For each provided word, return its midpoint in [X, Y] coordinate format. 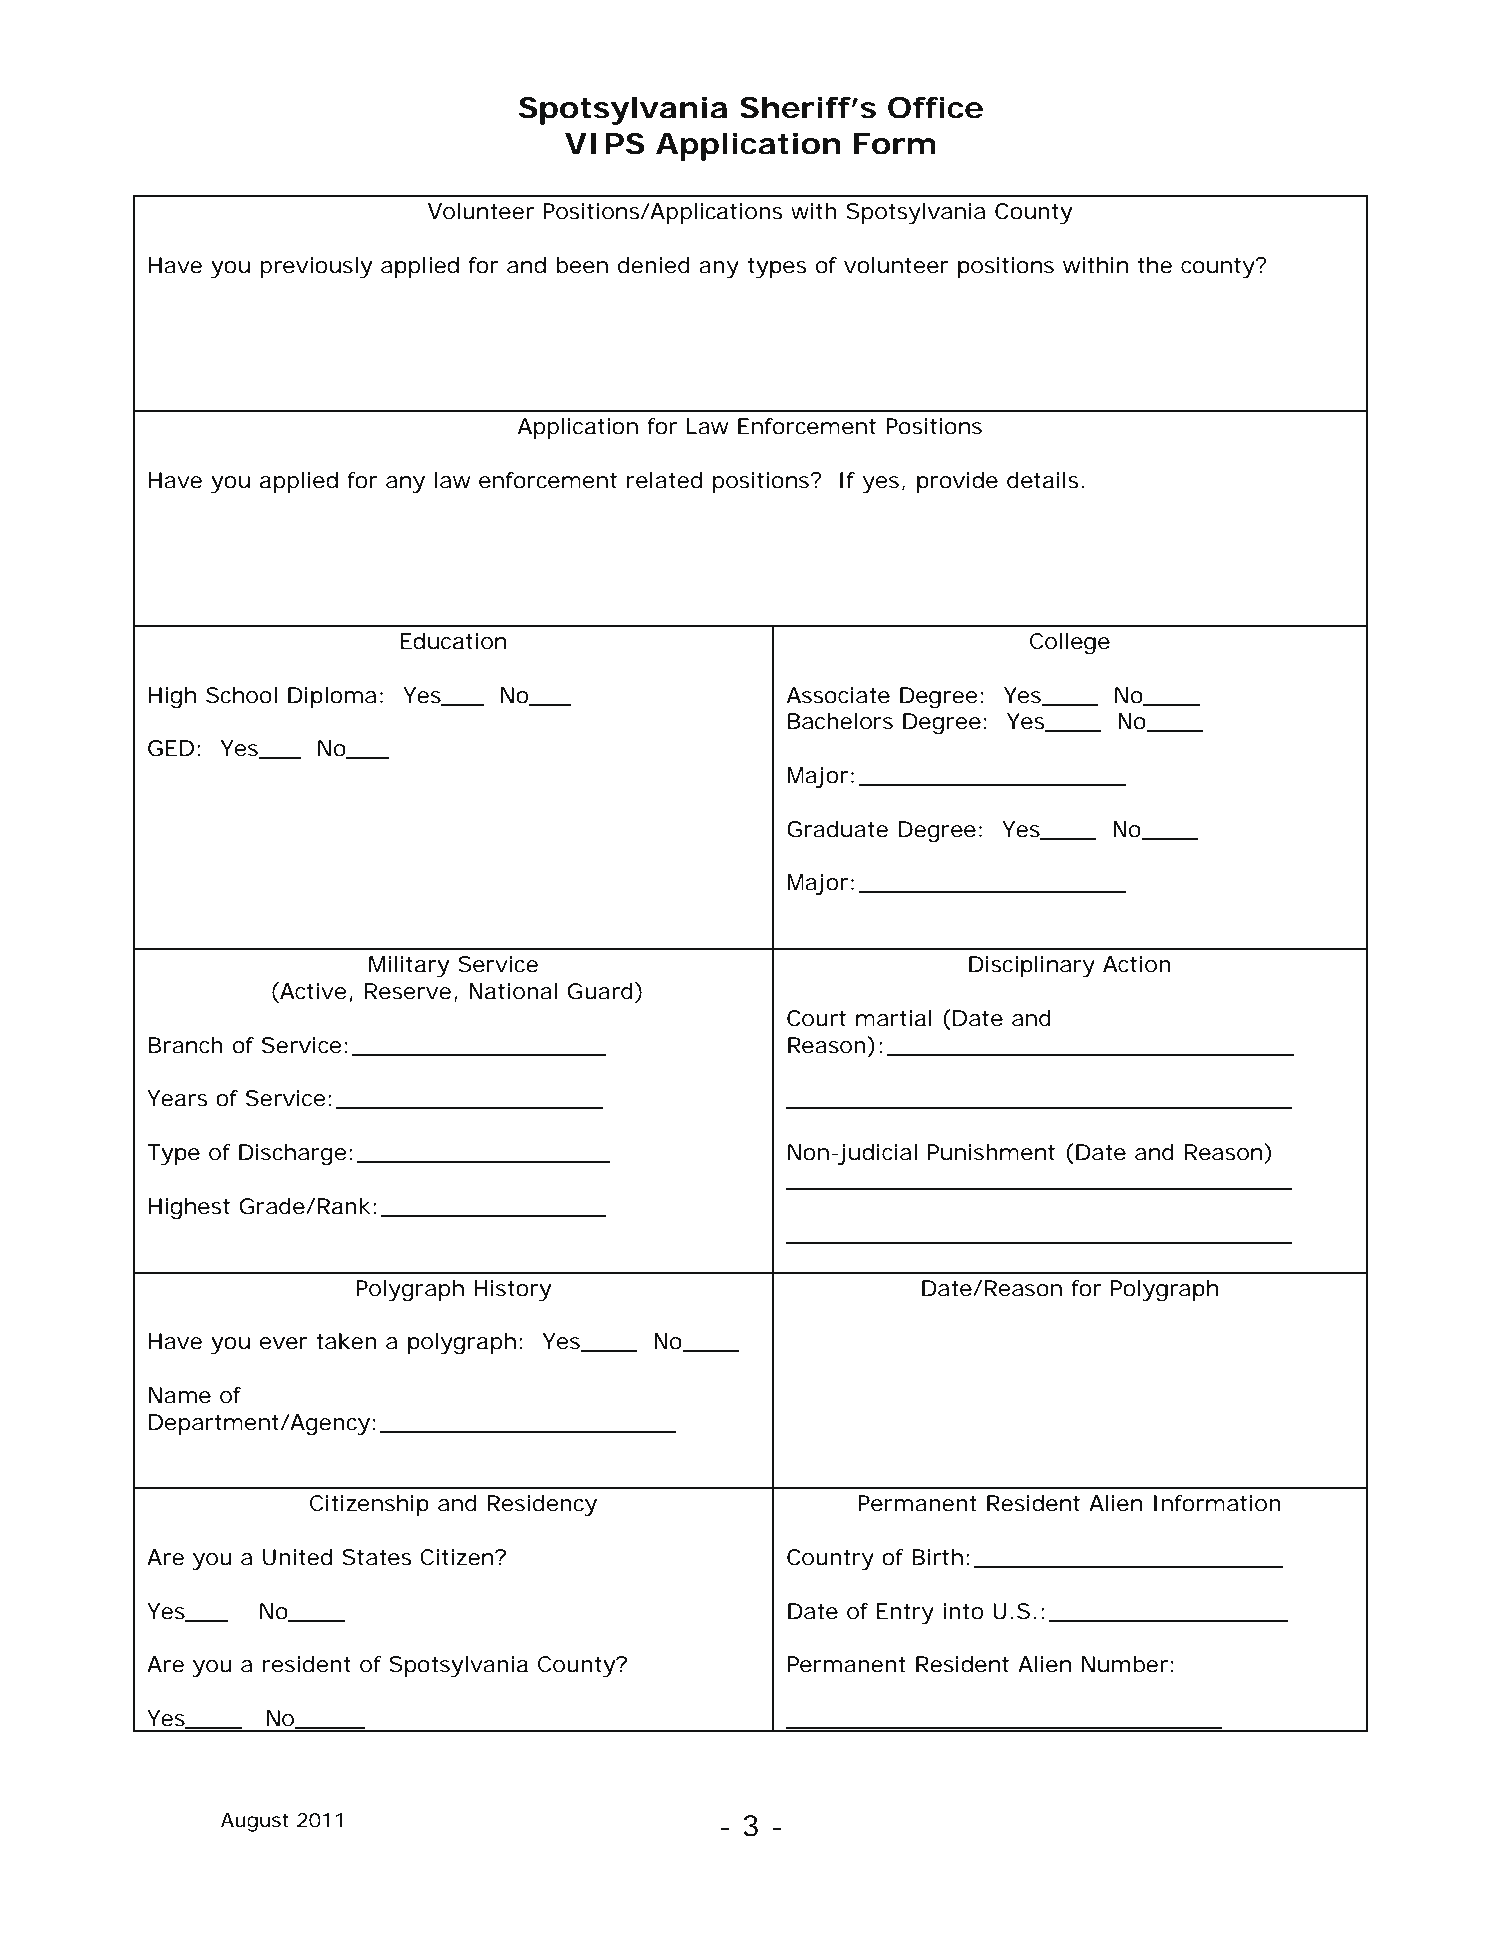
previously [316, 267]
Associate [838, 695]
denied [654, 265]
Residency [542, 1505]
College [1070, 643]
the [1155, 265]
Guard [600, 991]
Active [312, 992]
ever [284, 1343]
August [255, 1822]
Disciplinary [1032, 966]
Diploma [332, 697]
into [963, 1611]
